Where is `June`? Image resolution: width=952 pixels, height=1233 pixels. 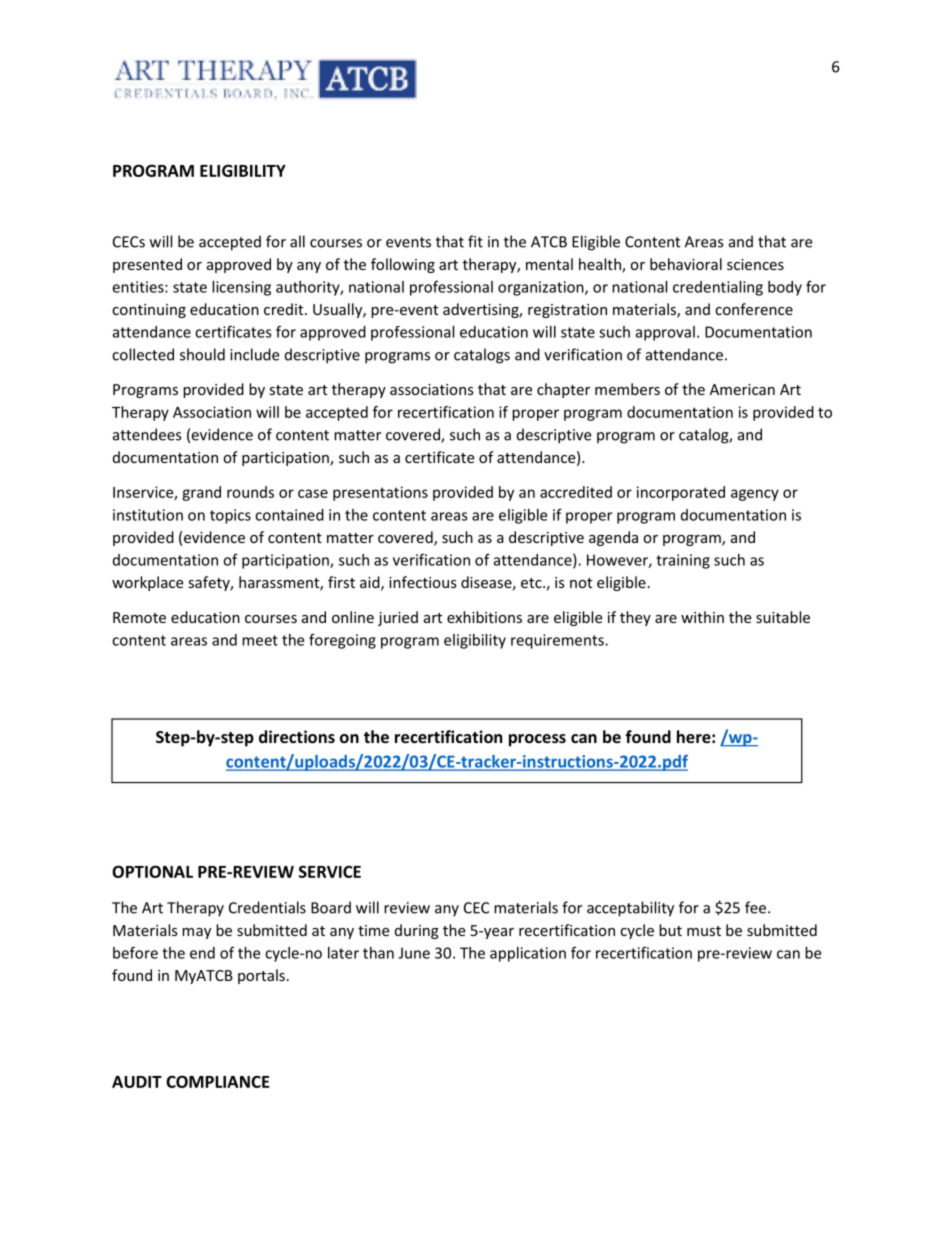 June is located at coordinates (414, 953).
